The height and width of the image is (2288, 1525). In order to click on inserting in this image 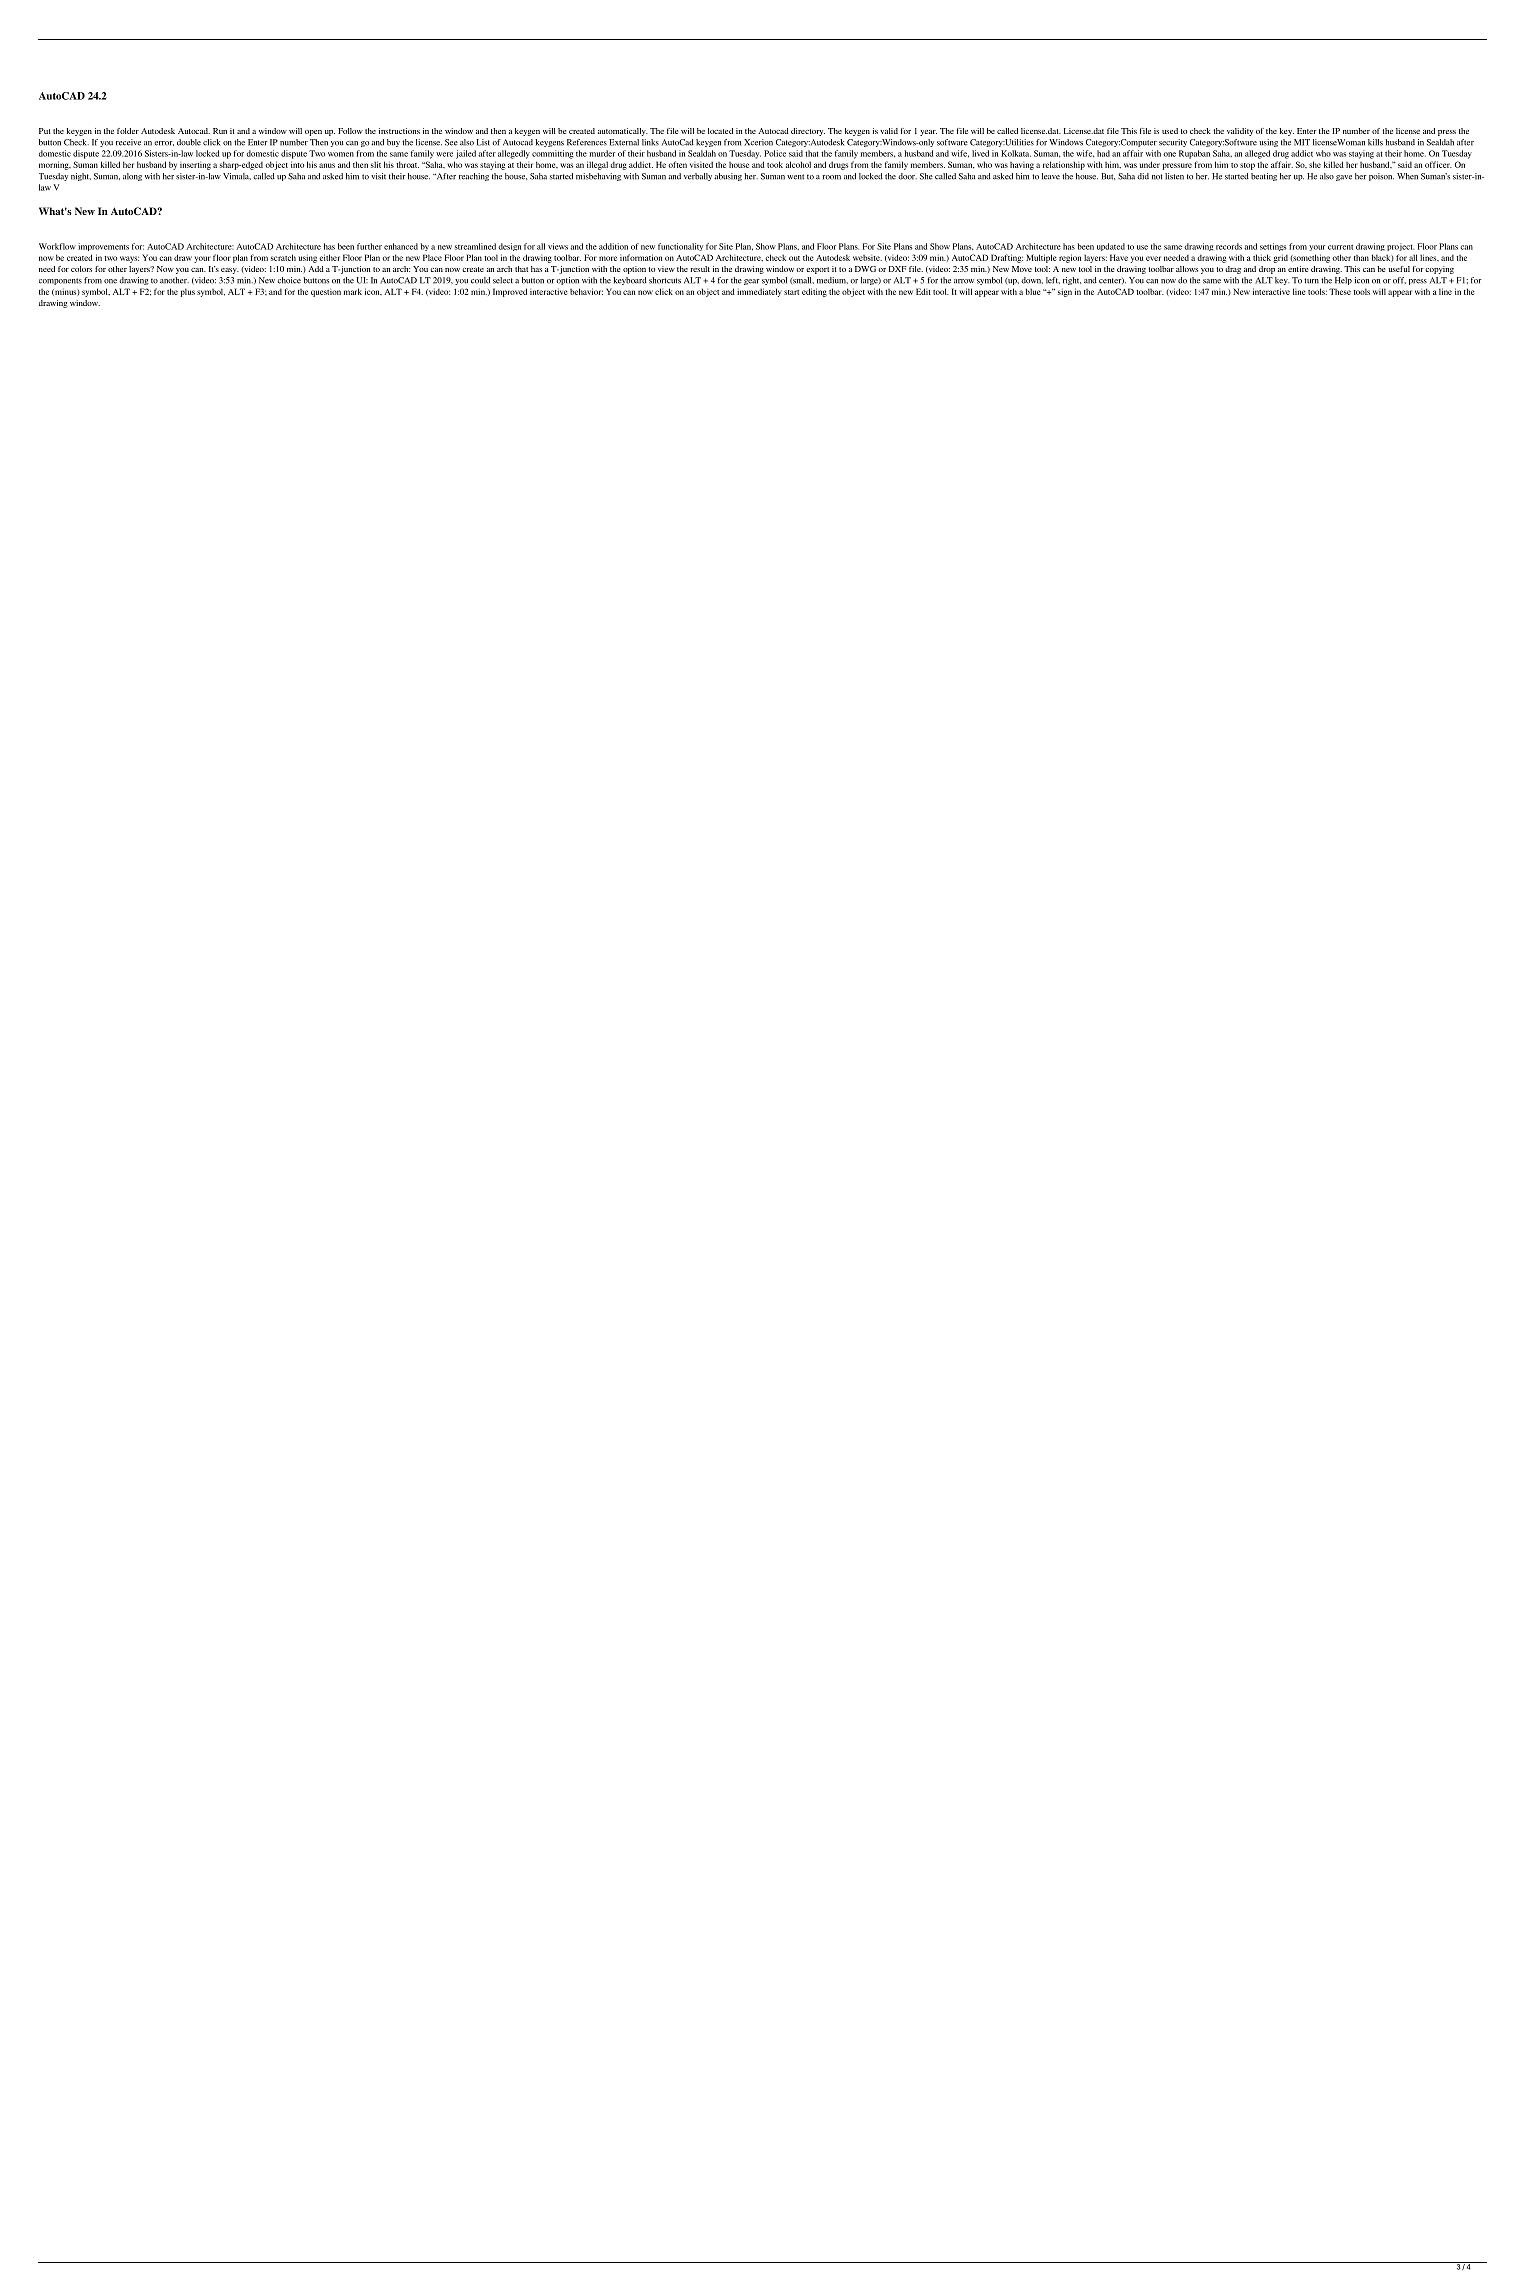, I will do `click(195, 166)`.
